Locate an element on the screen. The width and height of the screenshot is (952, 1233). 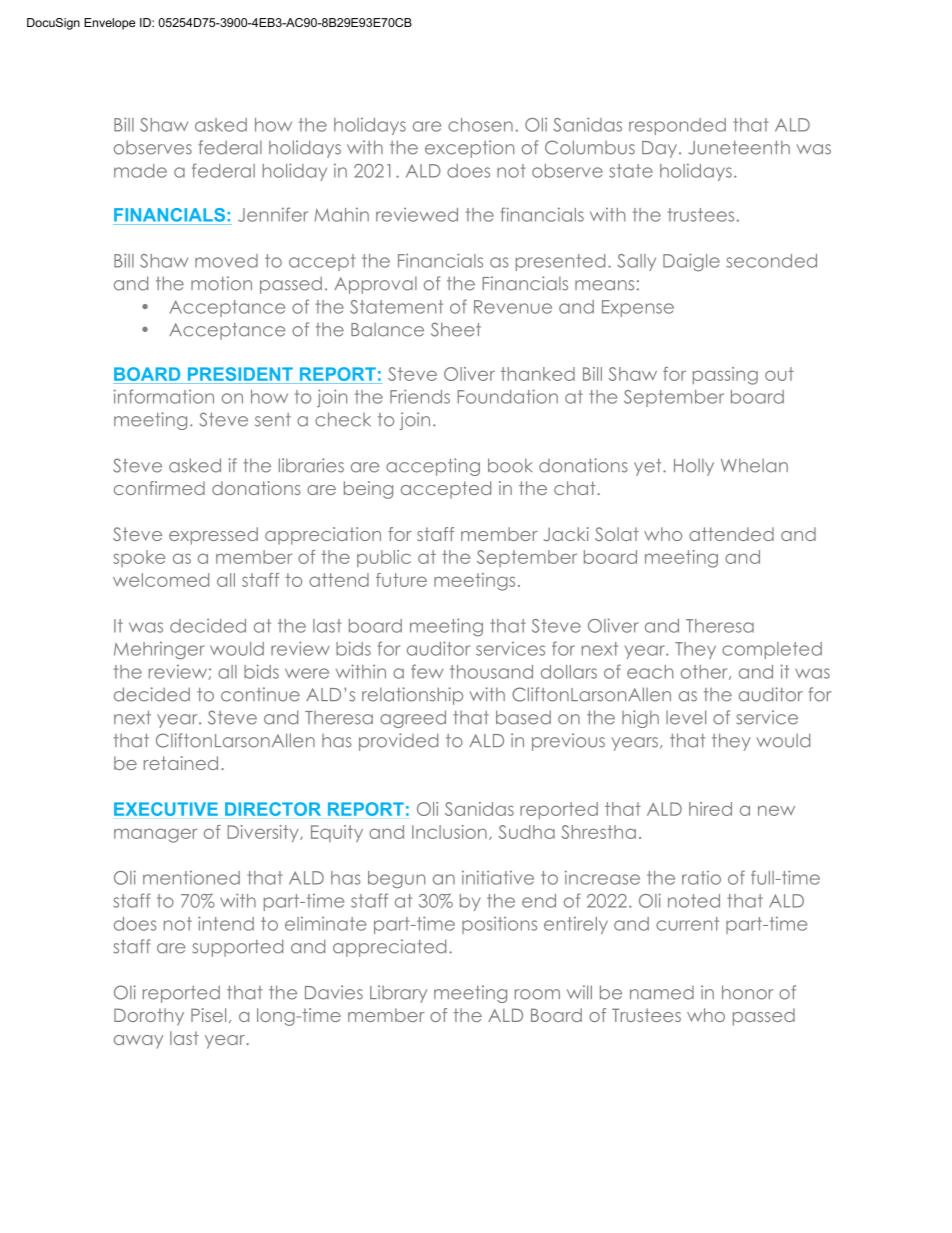
Juneteenth is located at coordinates (739, 147).
